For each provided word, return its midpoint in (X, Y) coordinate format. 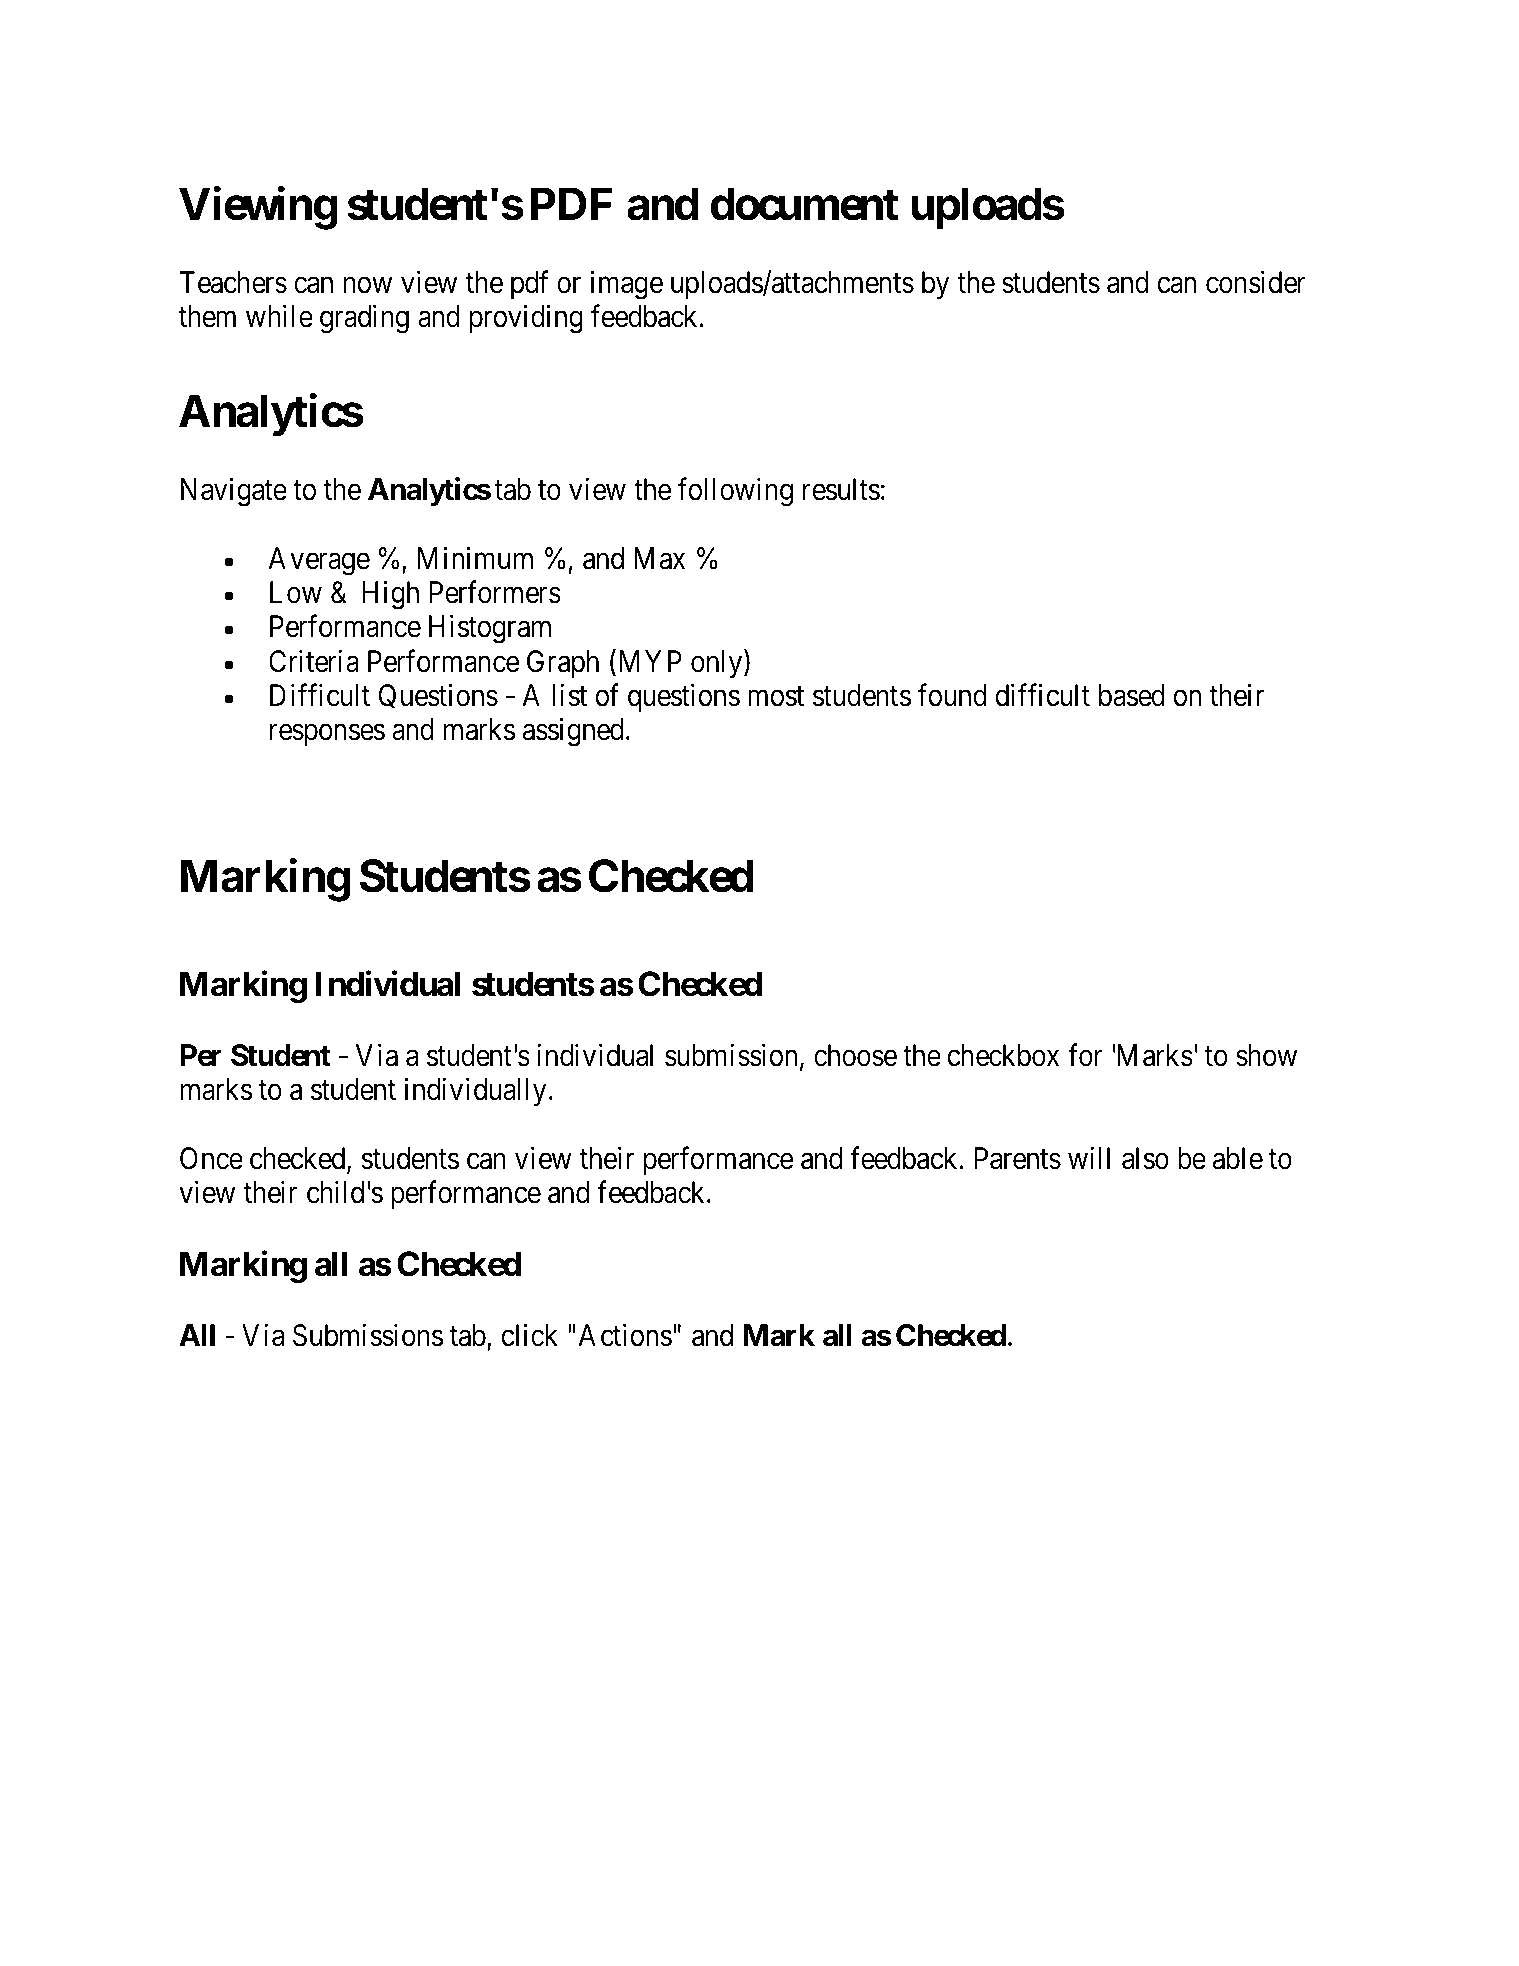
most (776, 697)
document (804, 204)
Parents (1018, 1158)
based (1132, 695)
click (530, 1335)
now (367, 285)
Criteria (314, 661)
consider (1256, 282)
